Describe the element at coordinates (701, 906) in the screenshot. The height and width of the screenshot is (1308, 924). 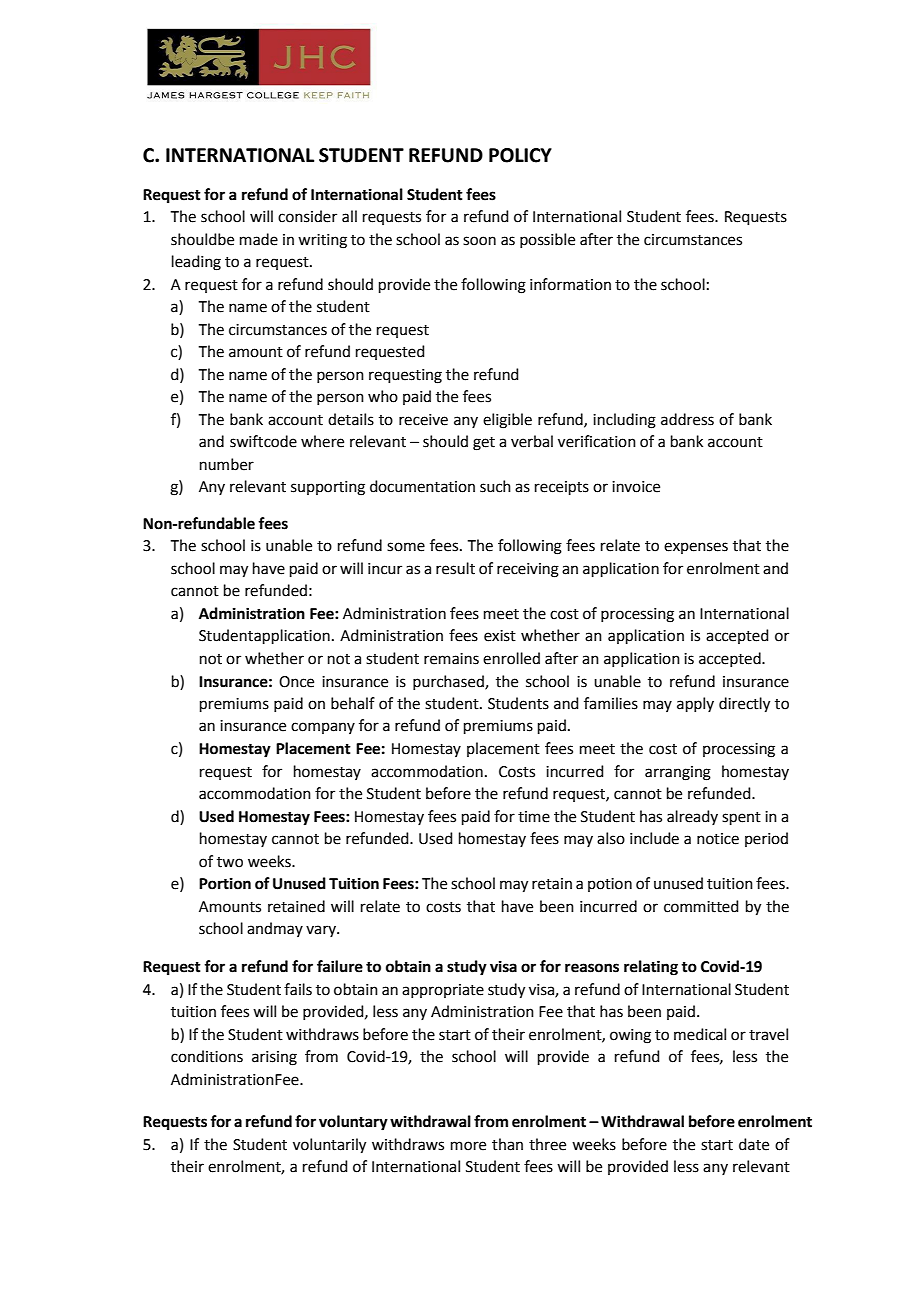
I see `committed` at that location.
